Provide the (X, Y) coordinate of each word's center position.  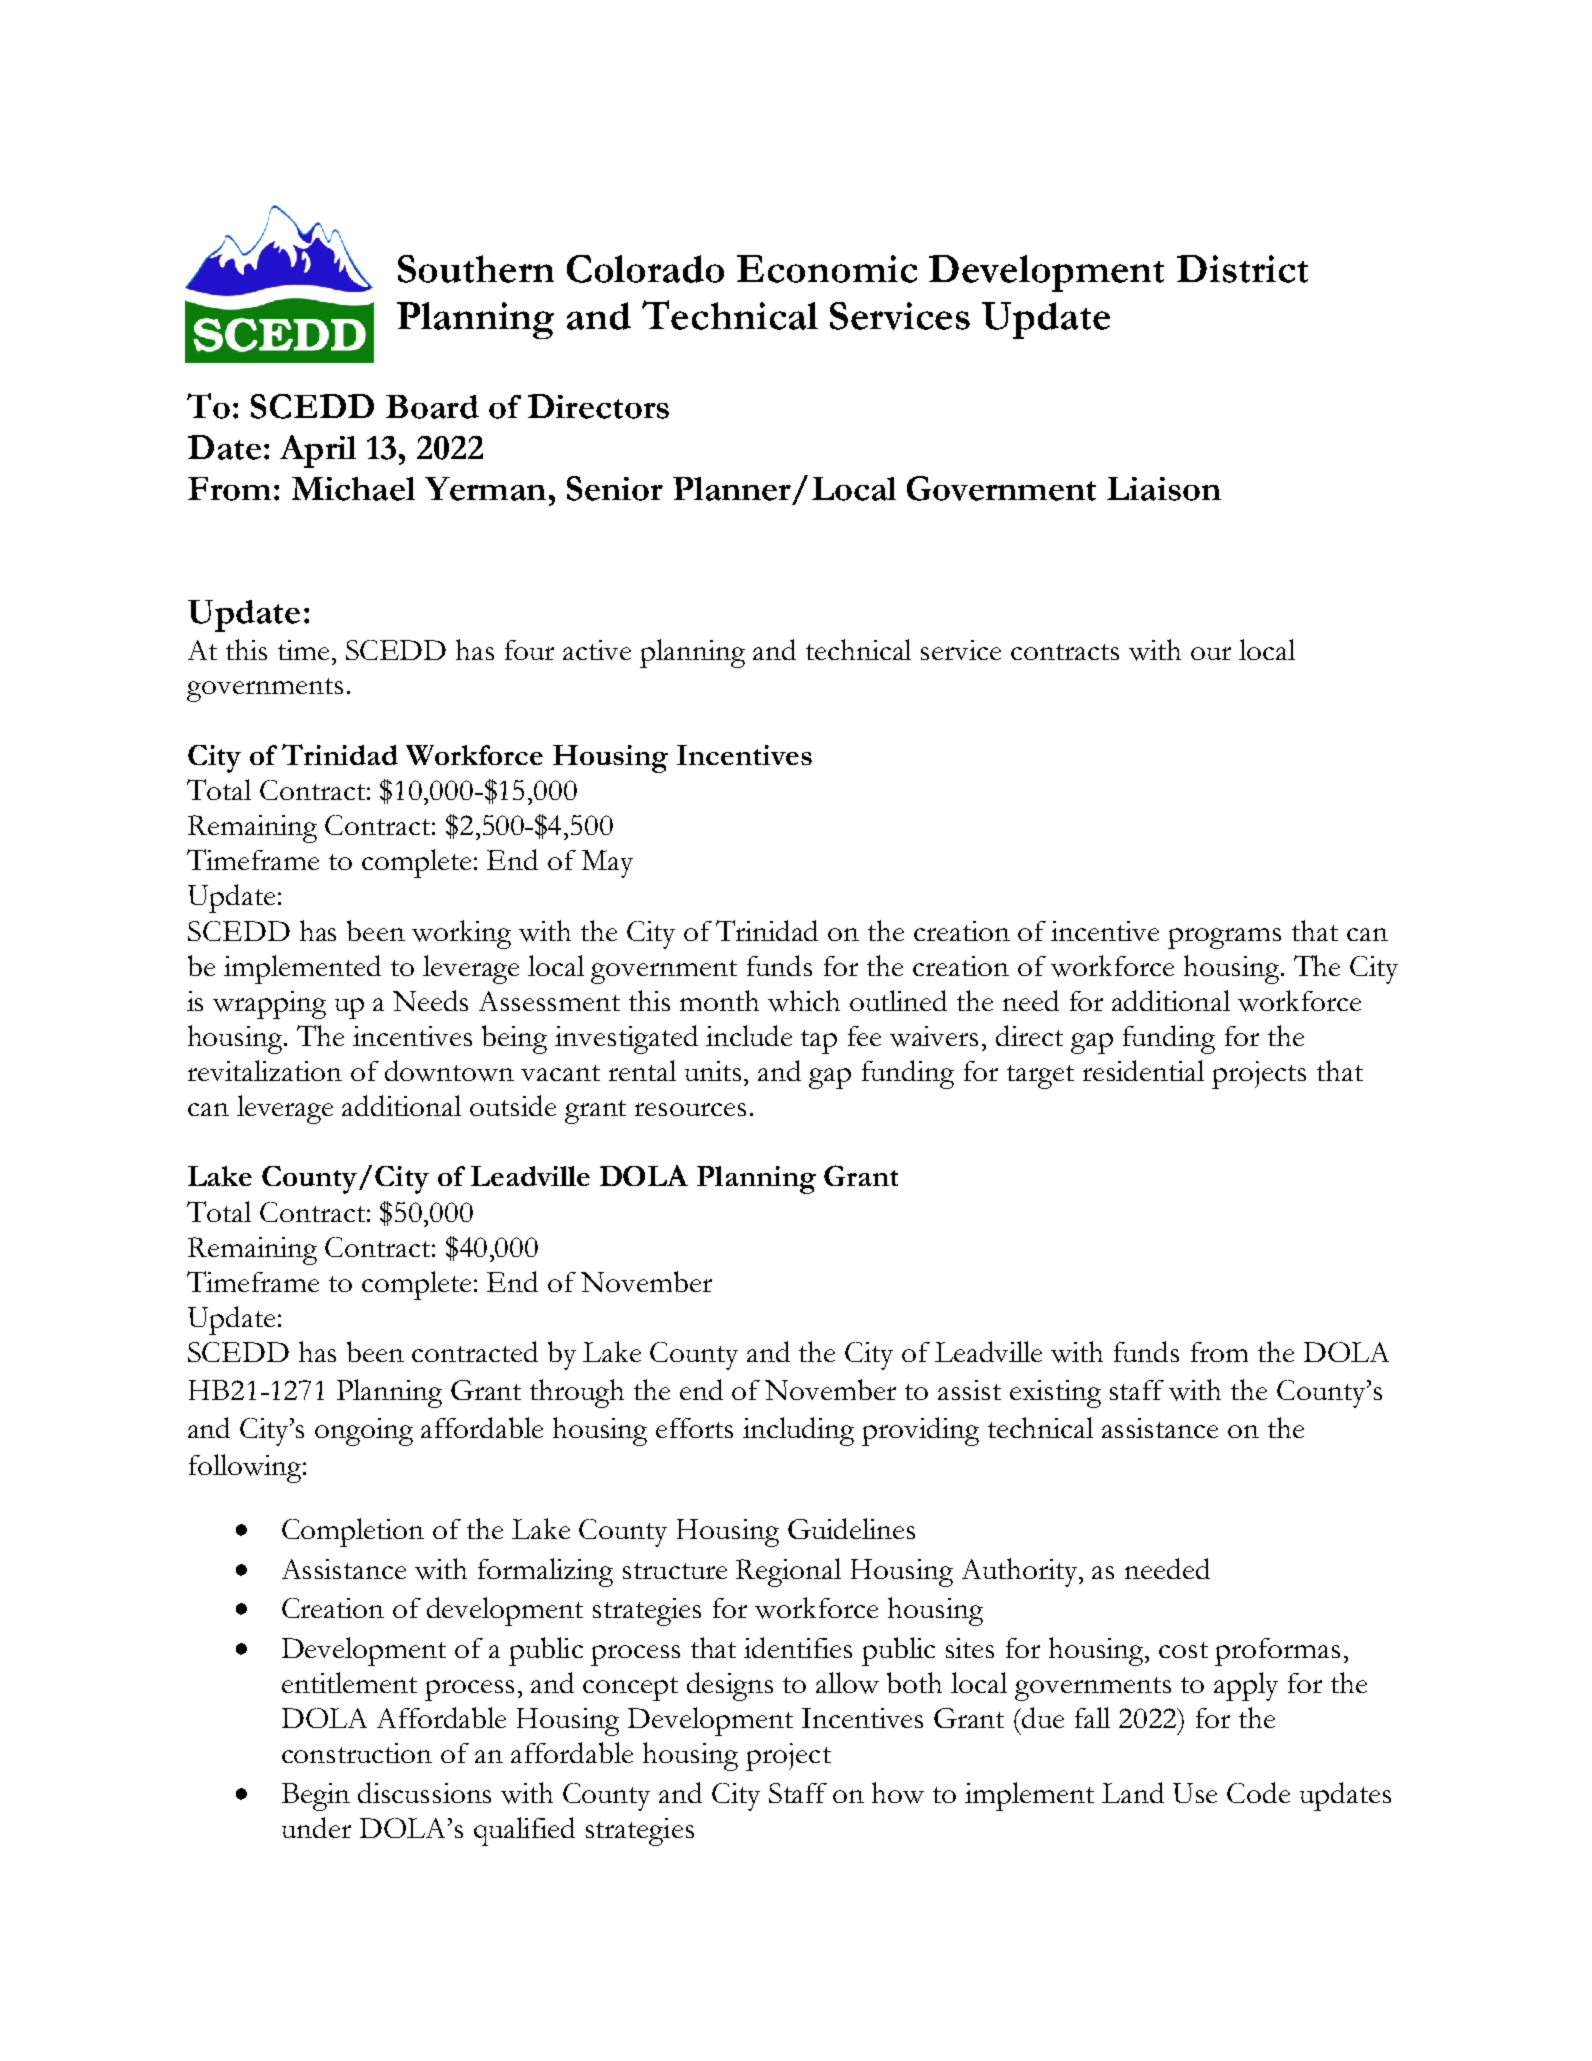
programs (1224, 938)
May (607, 864)
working (461, 934)
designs (730, 1686)
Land (1133, 1792)
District (1242, 269)
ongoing (364, 1432)
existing (1055, 1394)
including (798, 1431)
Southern (476, 269)
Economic (827, 269)
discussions (424, 1792)
